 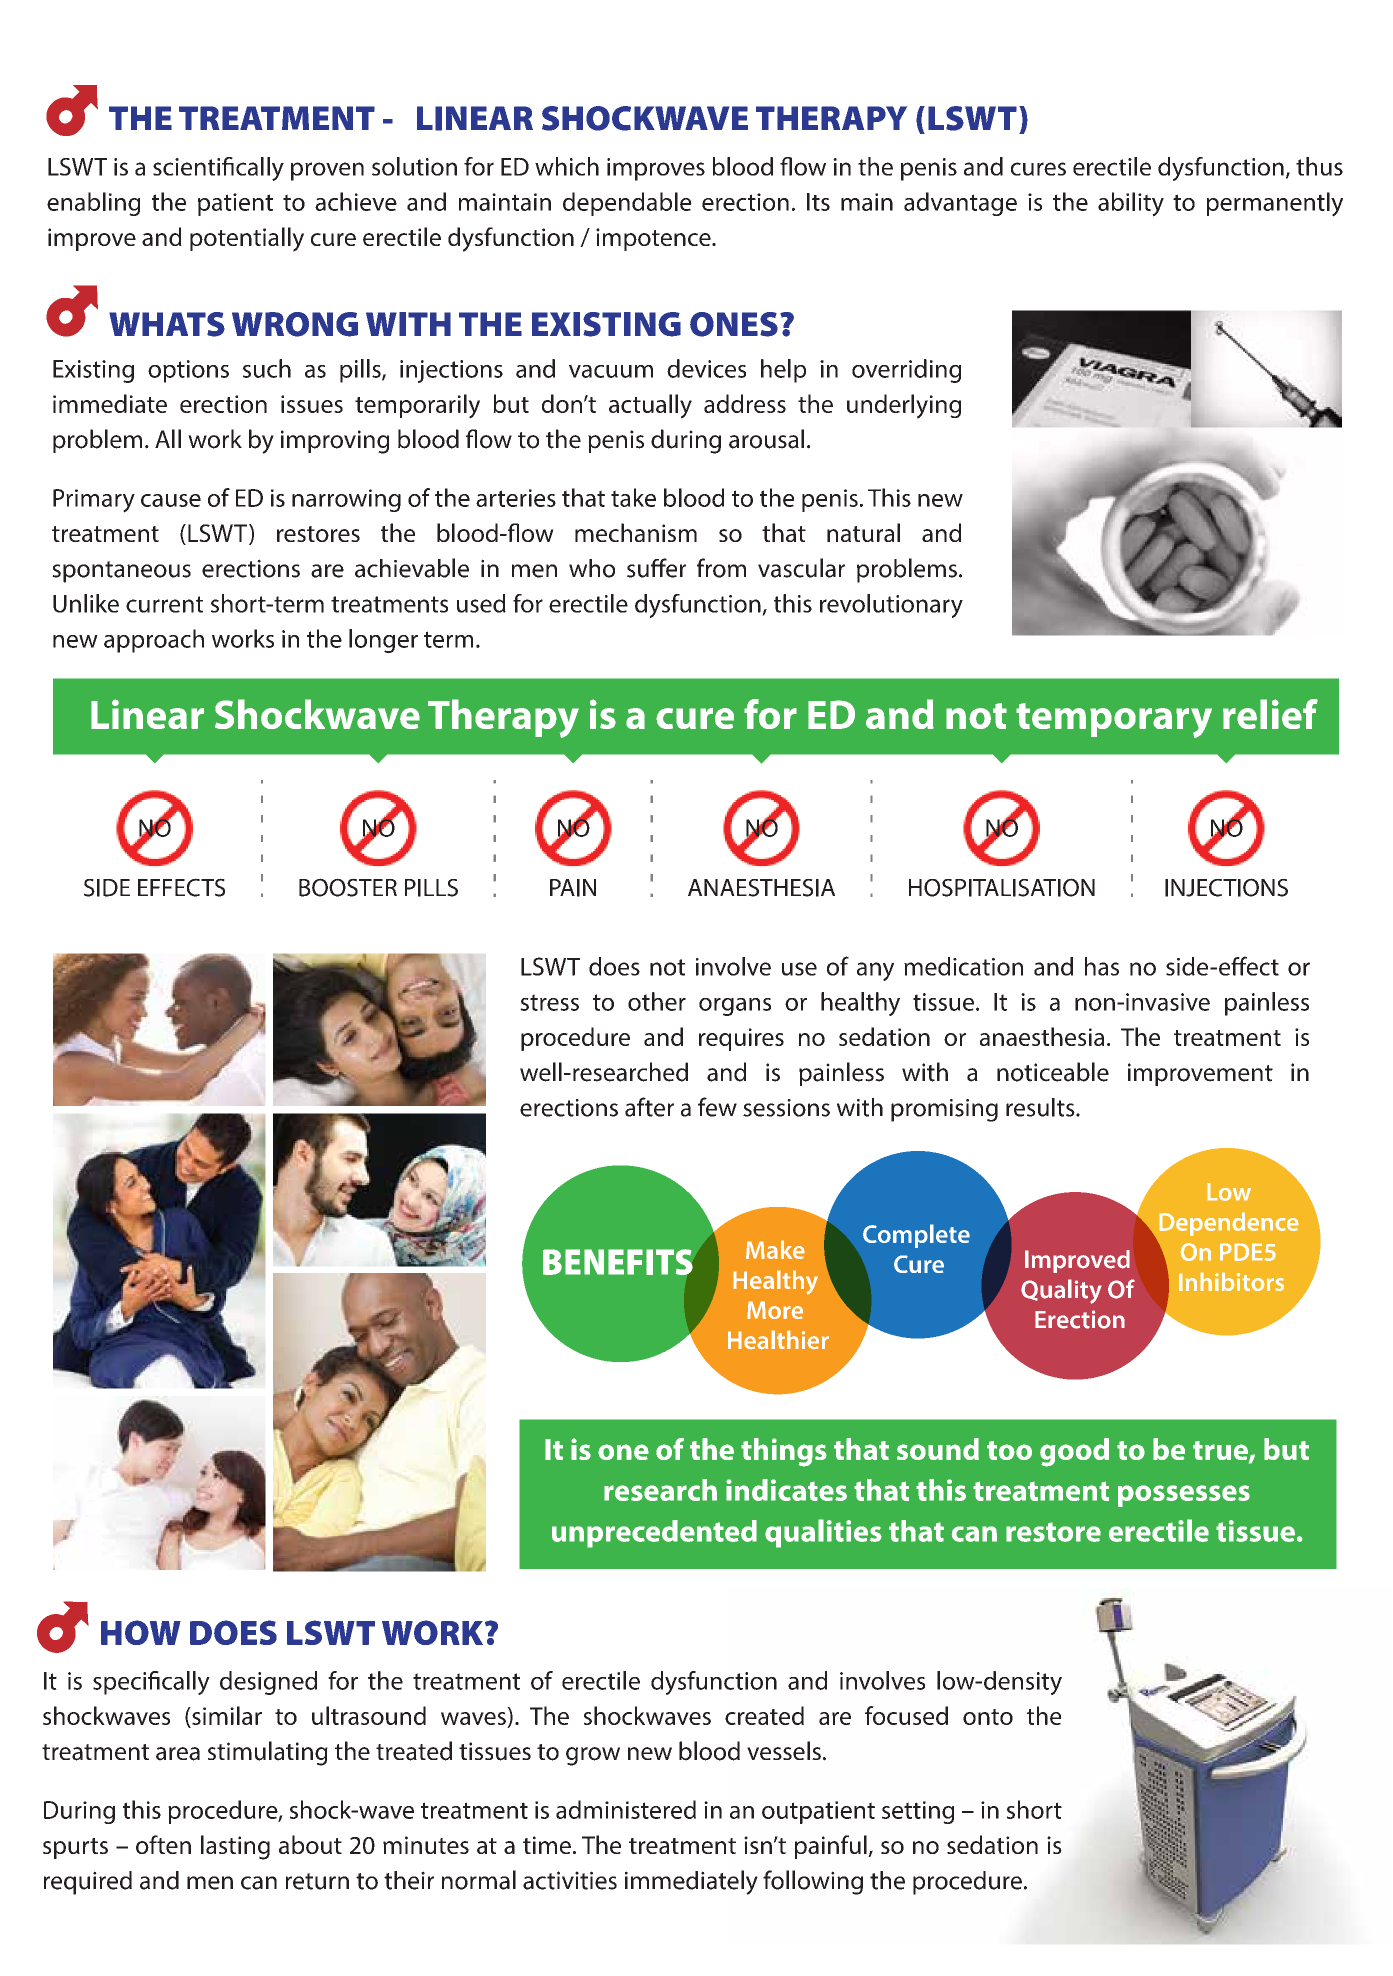 What do you see at coordinates (181, 887) in the screenshot?
I see `EFFECTS` at bounding box center [181, 887].
